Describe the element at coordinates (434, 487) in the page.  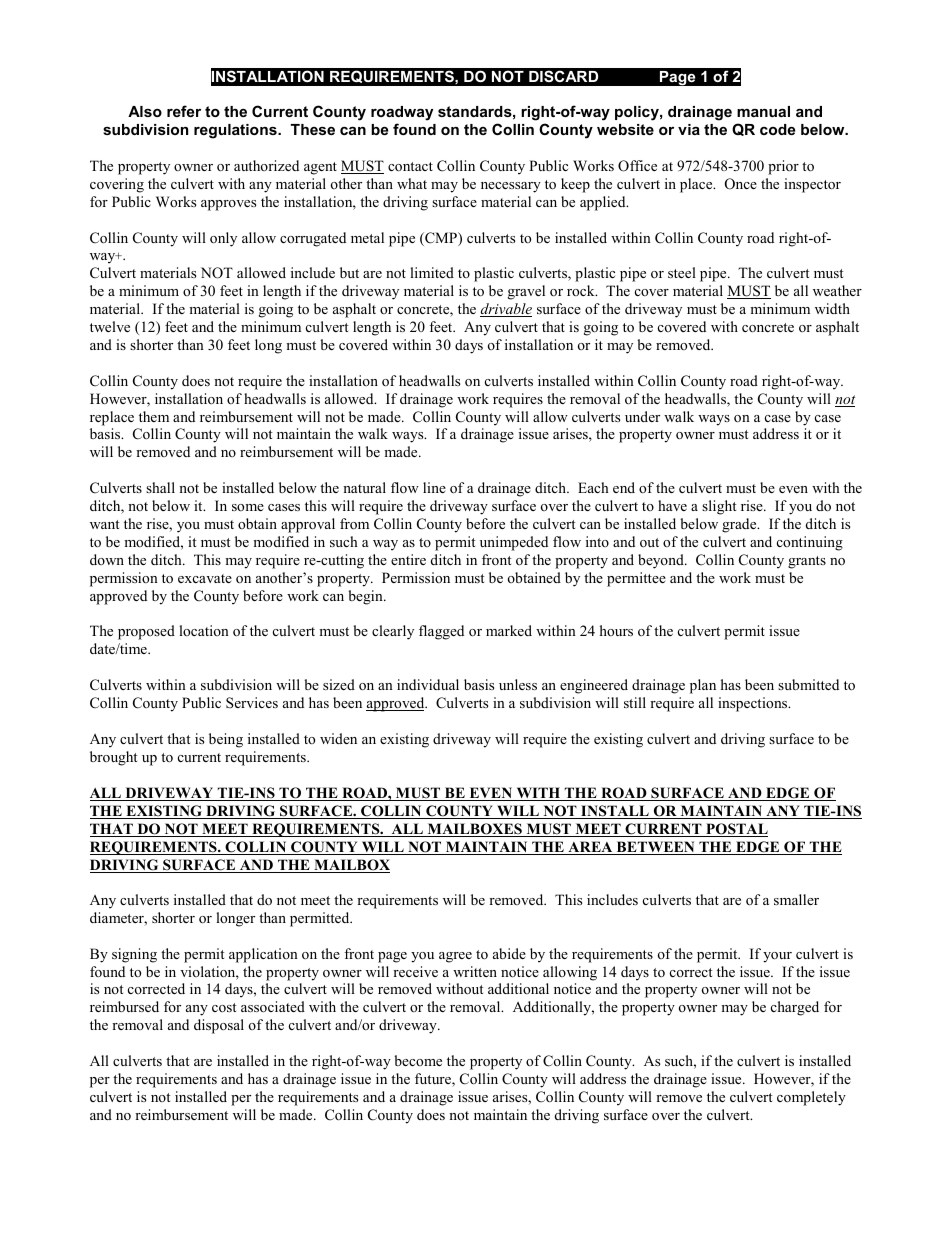
I see `line` at that location.
